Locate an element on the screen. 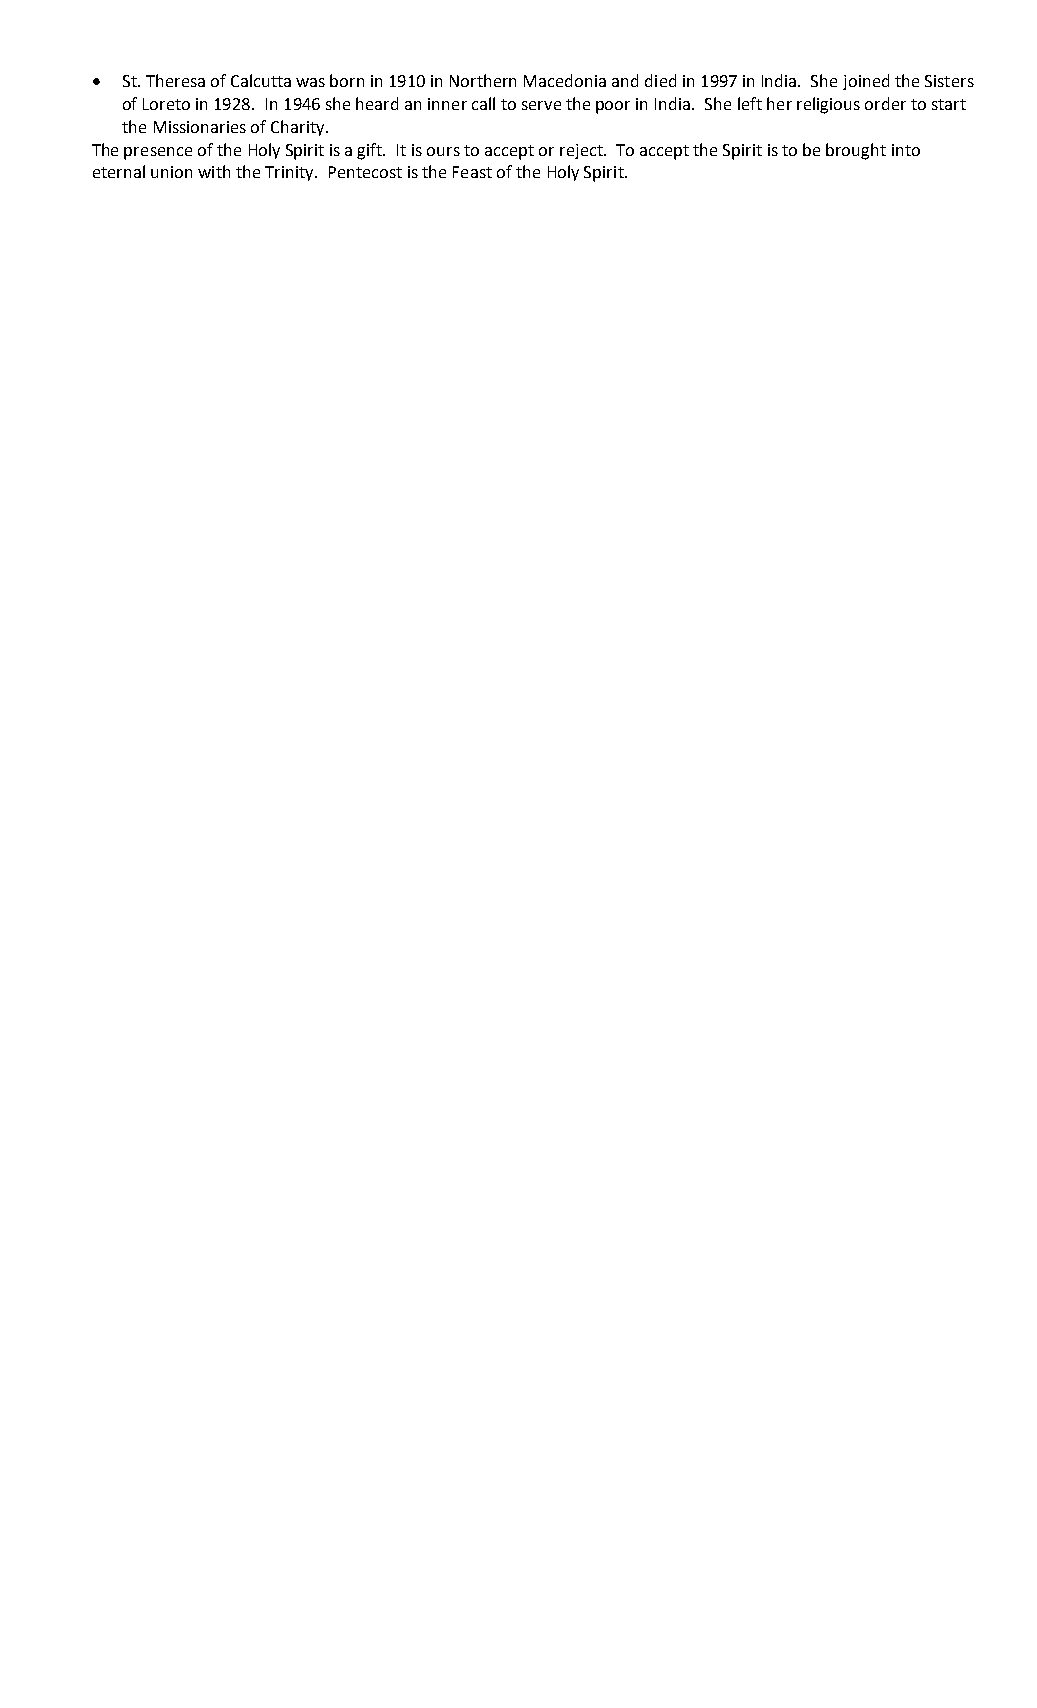 The image size is (1037, 1708). Loreto is located at coordinates (166, 104).
